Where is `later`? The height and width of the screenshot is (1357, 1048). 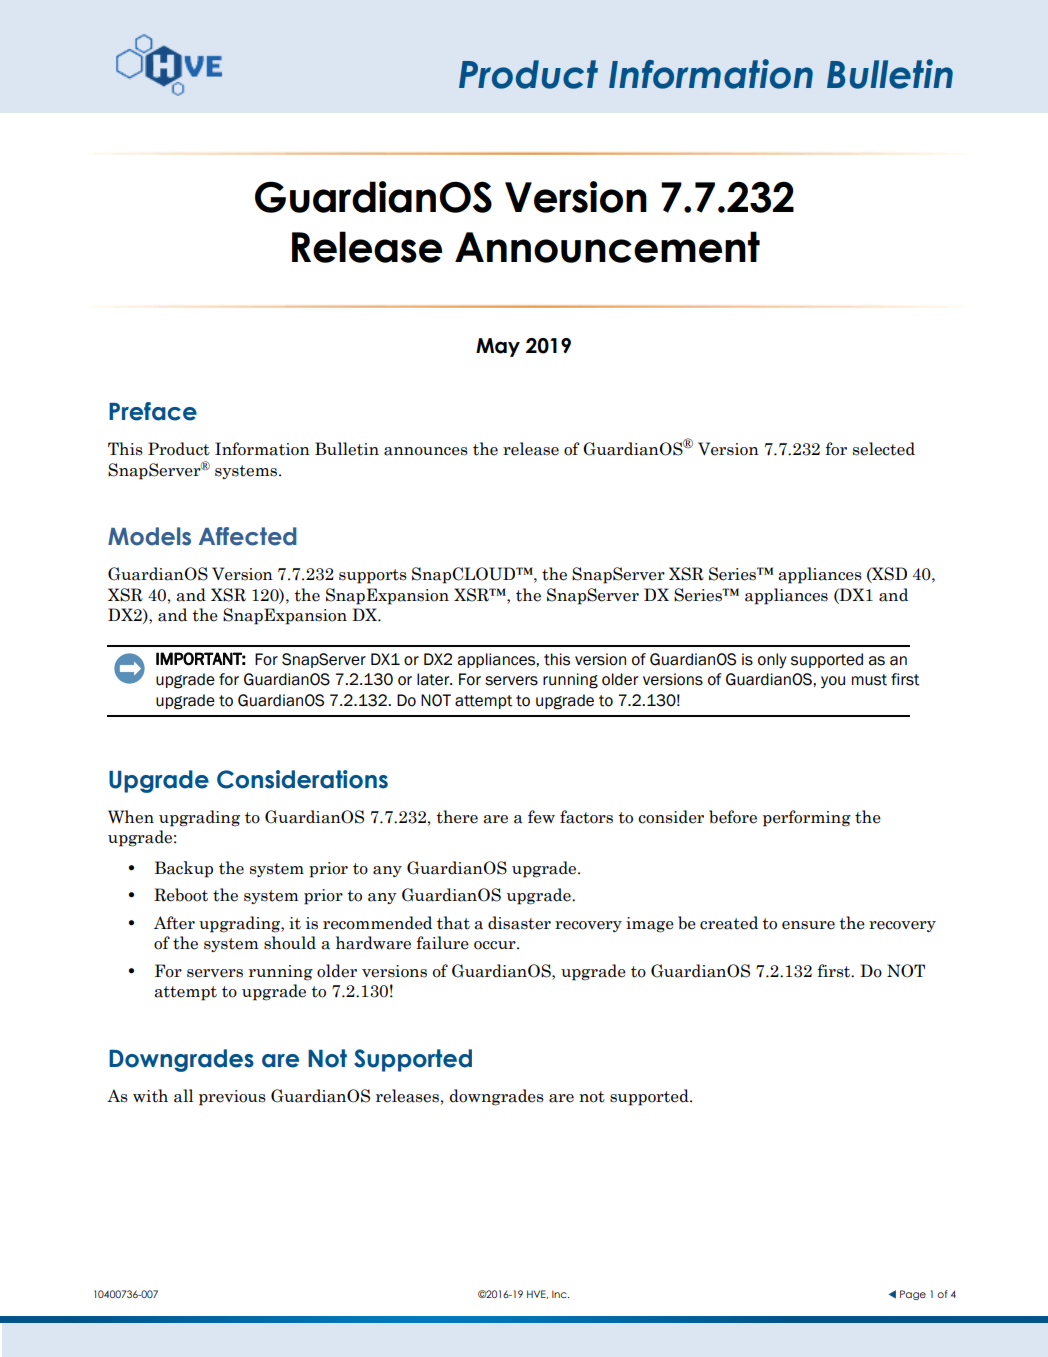
later is located at coordinates (434, 679).
